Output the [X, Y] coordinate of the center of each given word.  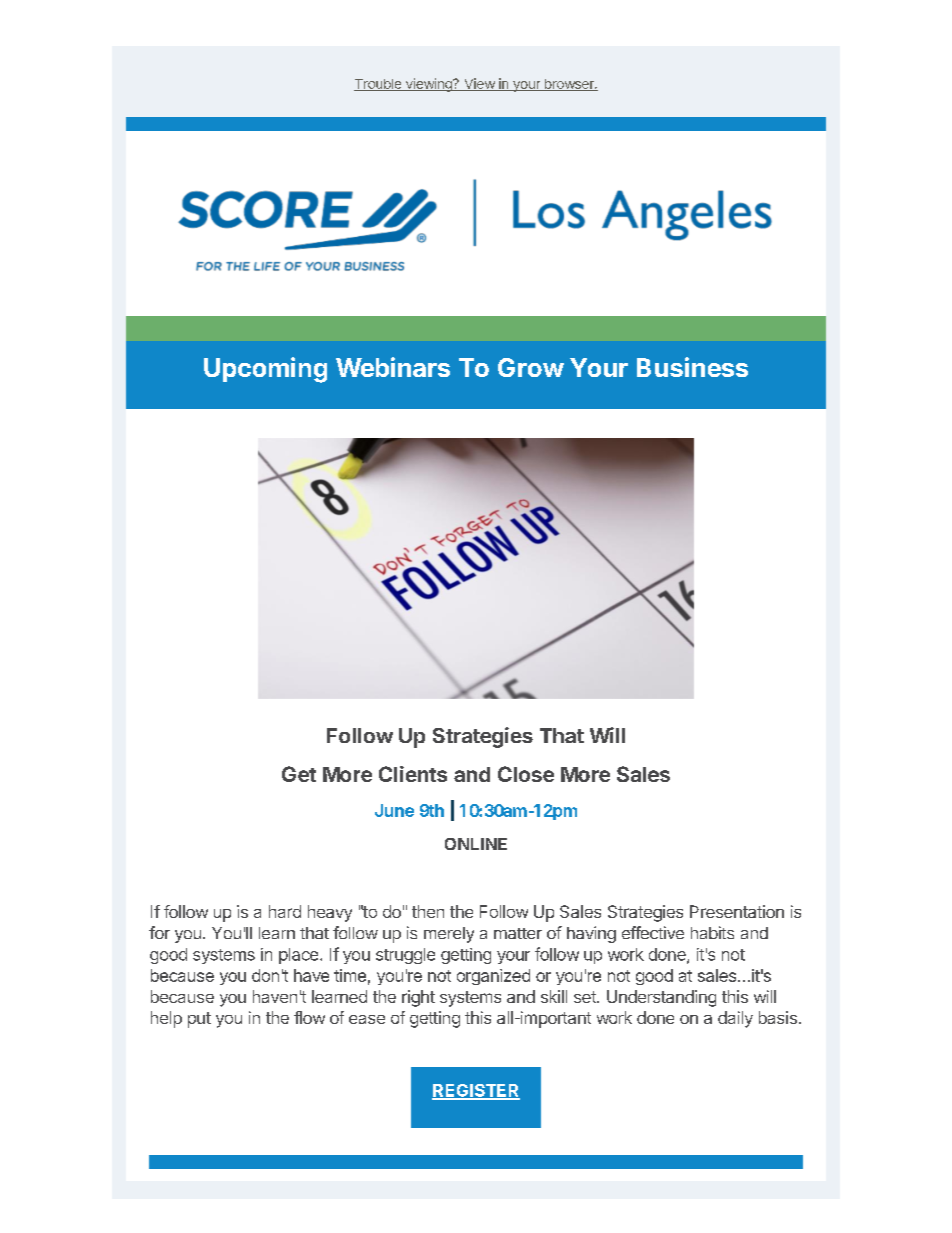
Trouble [379, 85]
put [199, 1020]
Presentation [737, 911]
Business [692, 367]
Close [526, 774]
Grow [531, 367]
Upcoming [265, 370]
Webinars [393, 367]
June [394, 810]
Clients [413, 774]
